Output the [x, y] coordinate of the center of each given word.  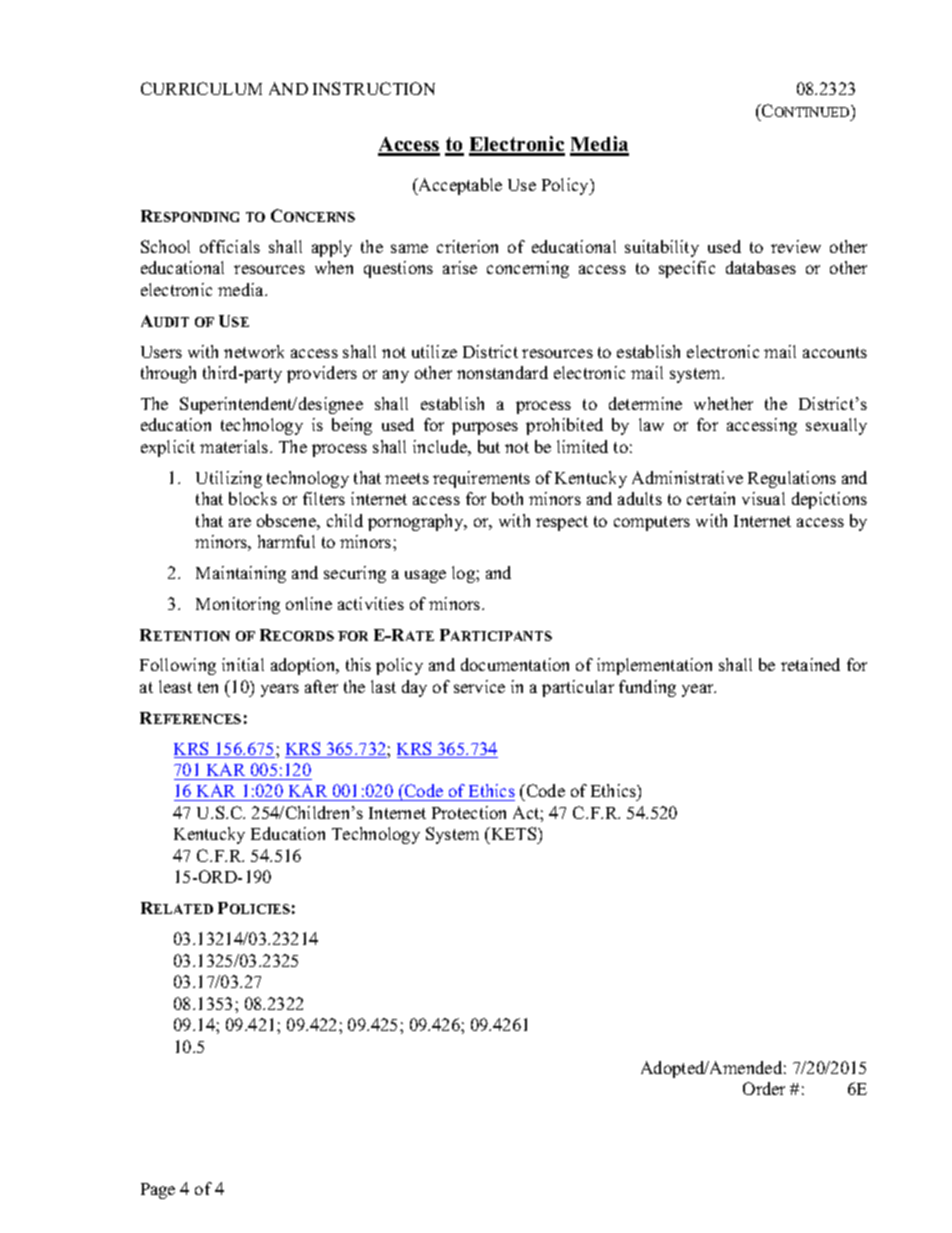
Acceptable [459, 186]
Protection [469, 812]
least [175, 686]
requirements [481, 479]
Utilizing [229, 479]
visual [763, 498]
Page [158, 1191]
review [796, 246]
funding [647, 688]
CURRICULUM [201, 88]
